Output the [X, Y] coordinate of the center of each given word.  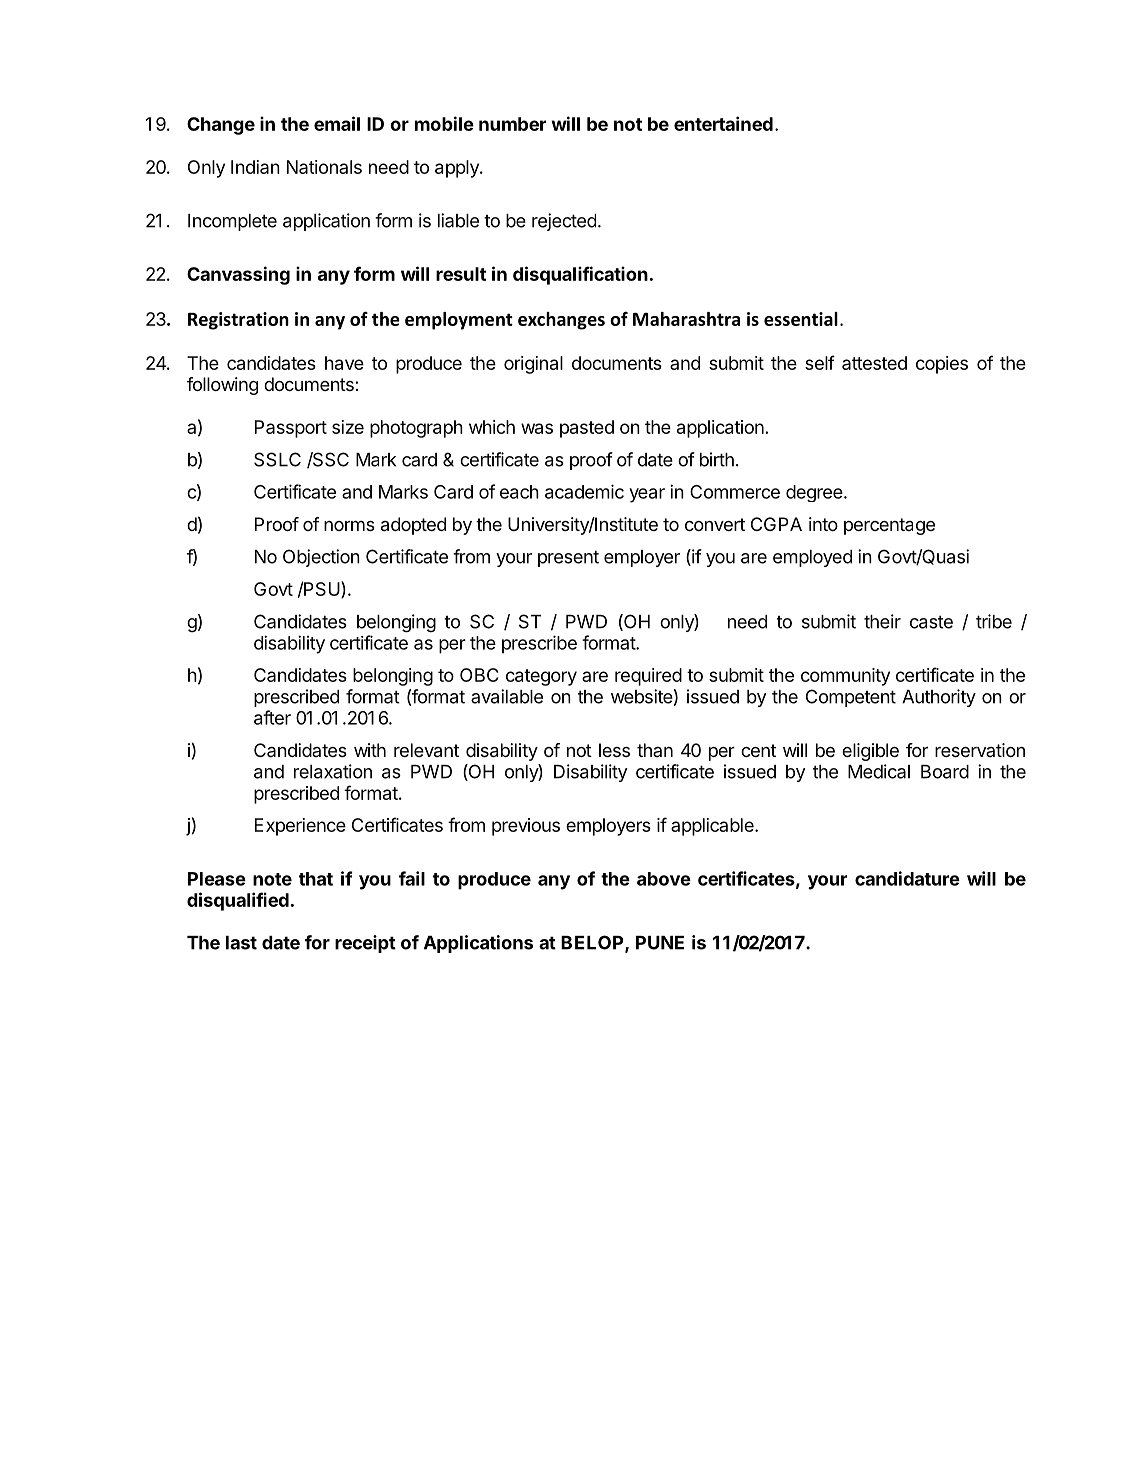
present [568, 558]
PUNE [660, 943]
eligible [870, 752]
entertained [723, 123]
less [614, 750]
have [344, 363]
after [272, 717]
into [823, 524]
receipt [365, 944]
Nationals [324, 167]
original [533, 365]
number [512, 124]
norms [349, 525]
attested [874, 363]
